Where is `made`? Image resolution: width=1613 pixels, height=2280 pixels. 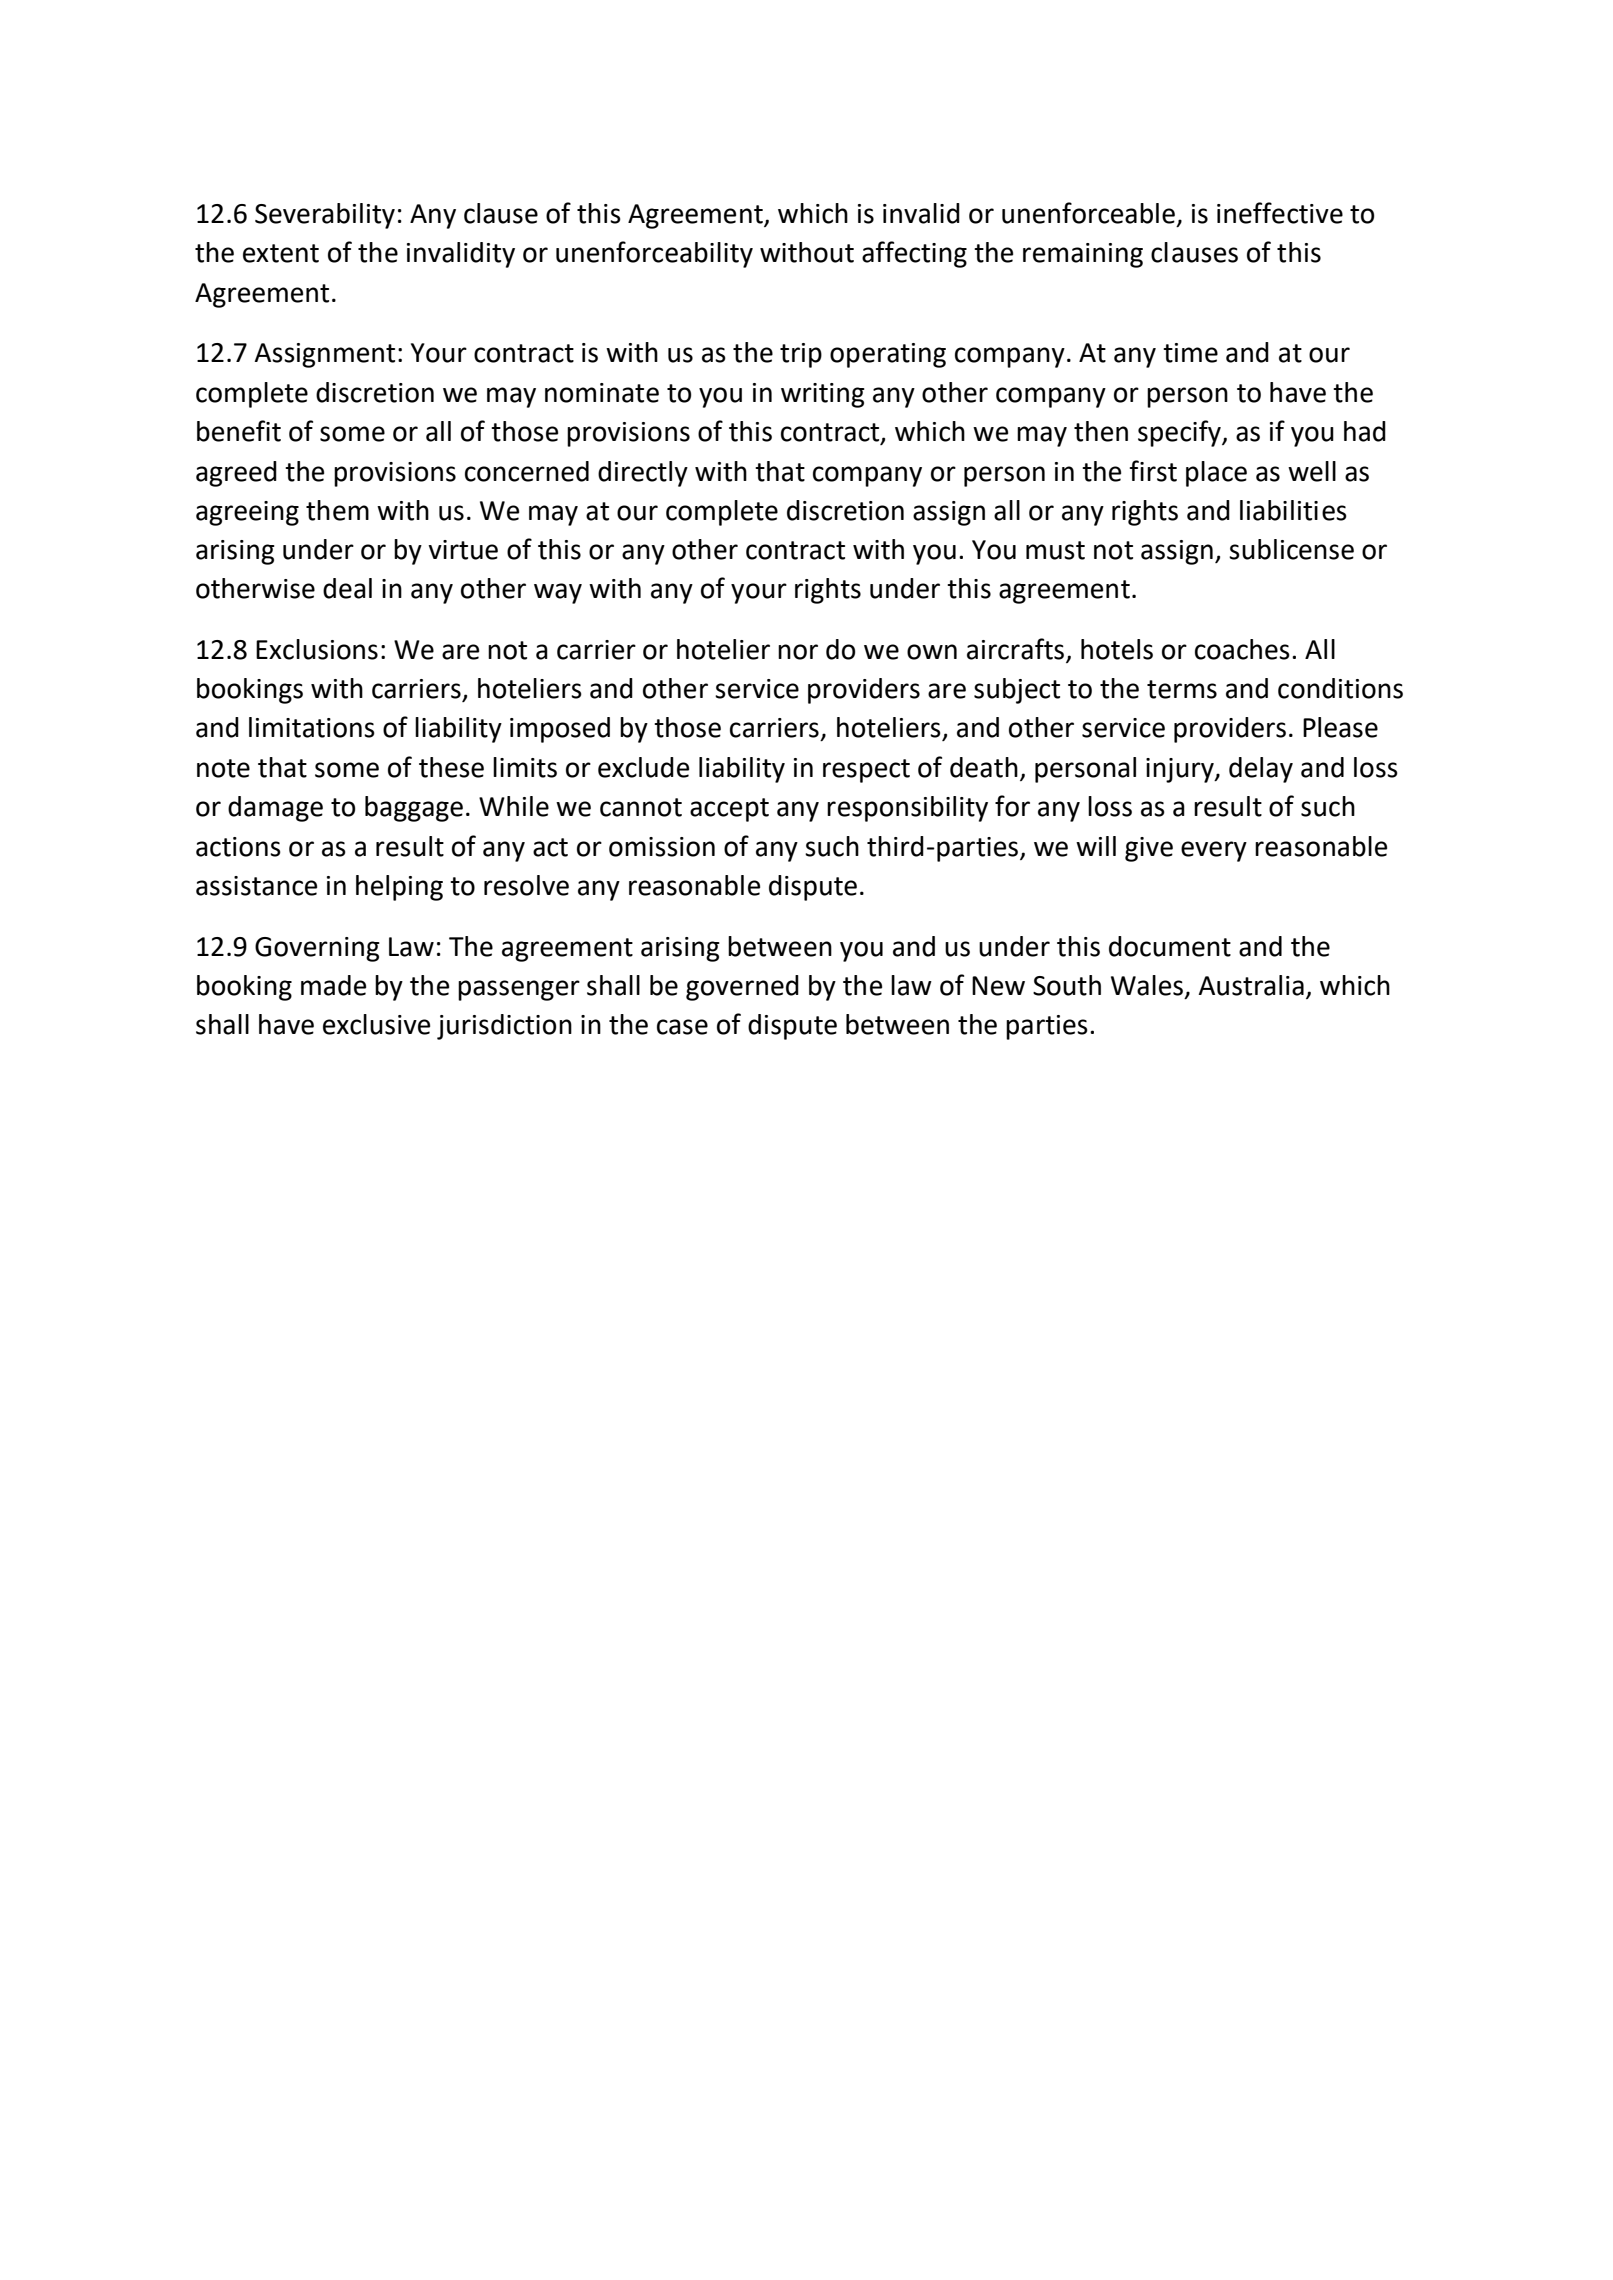 made is located at coordinates (333, 985).
